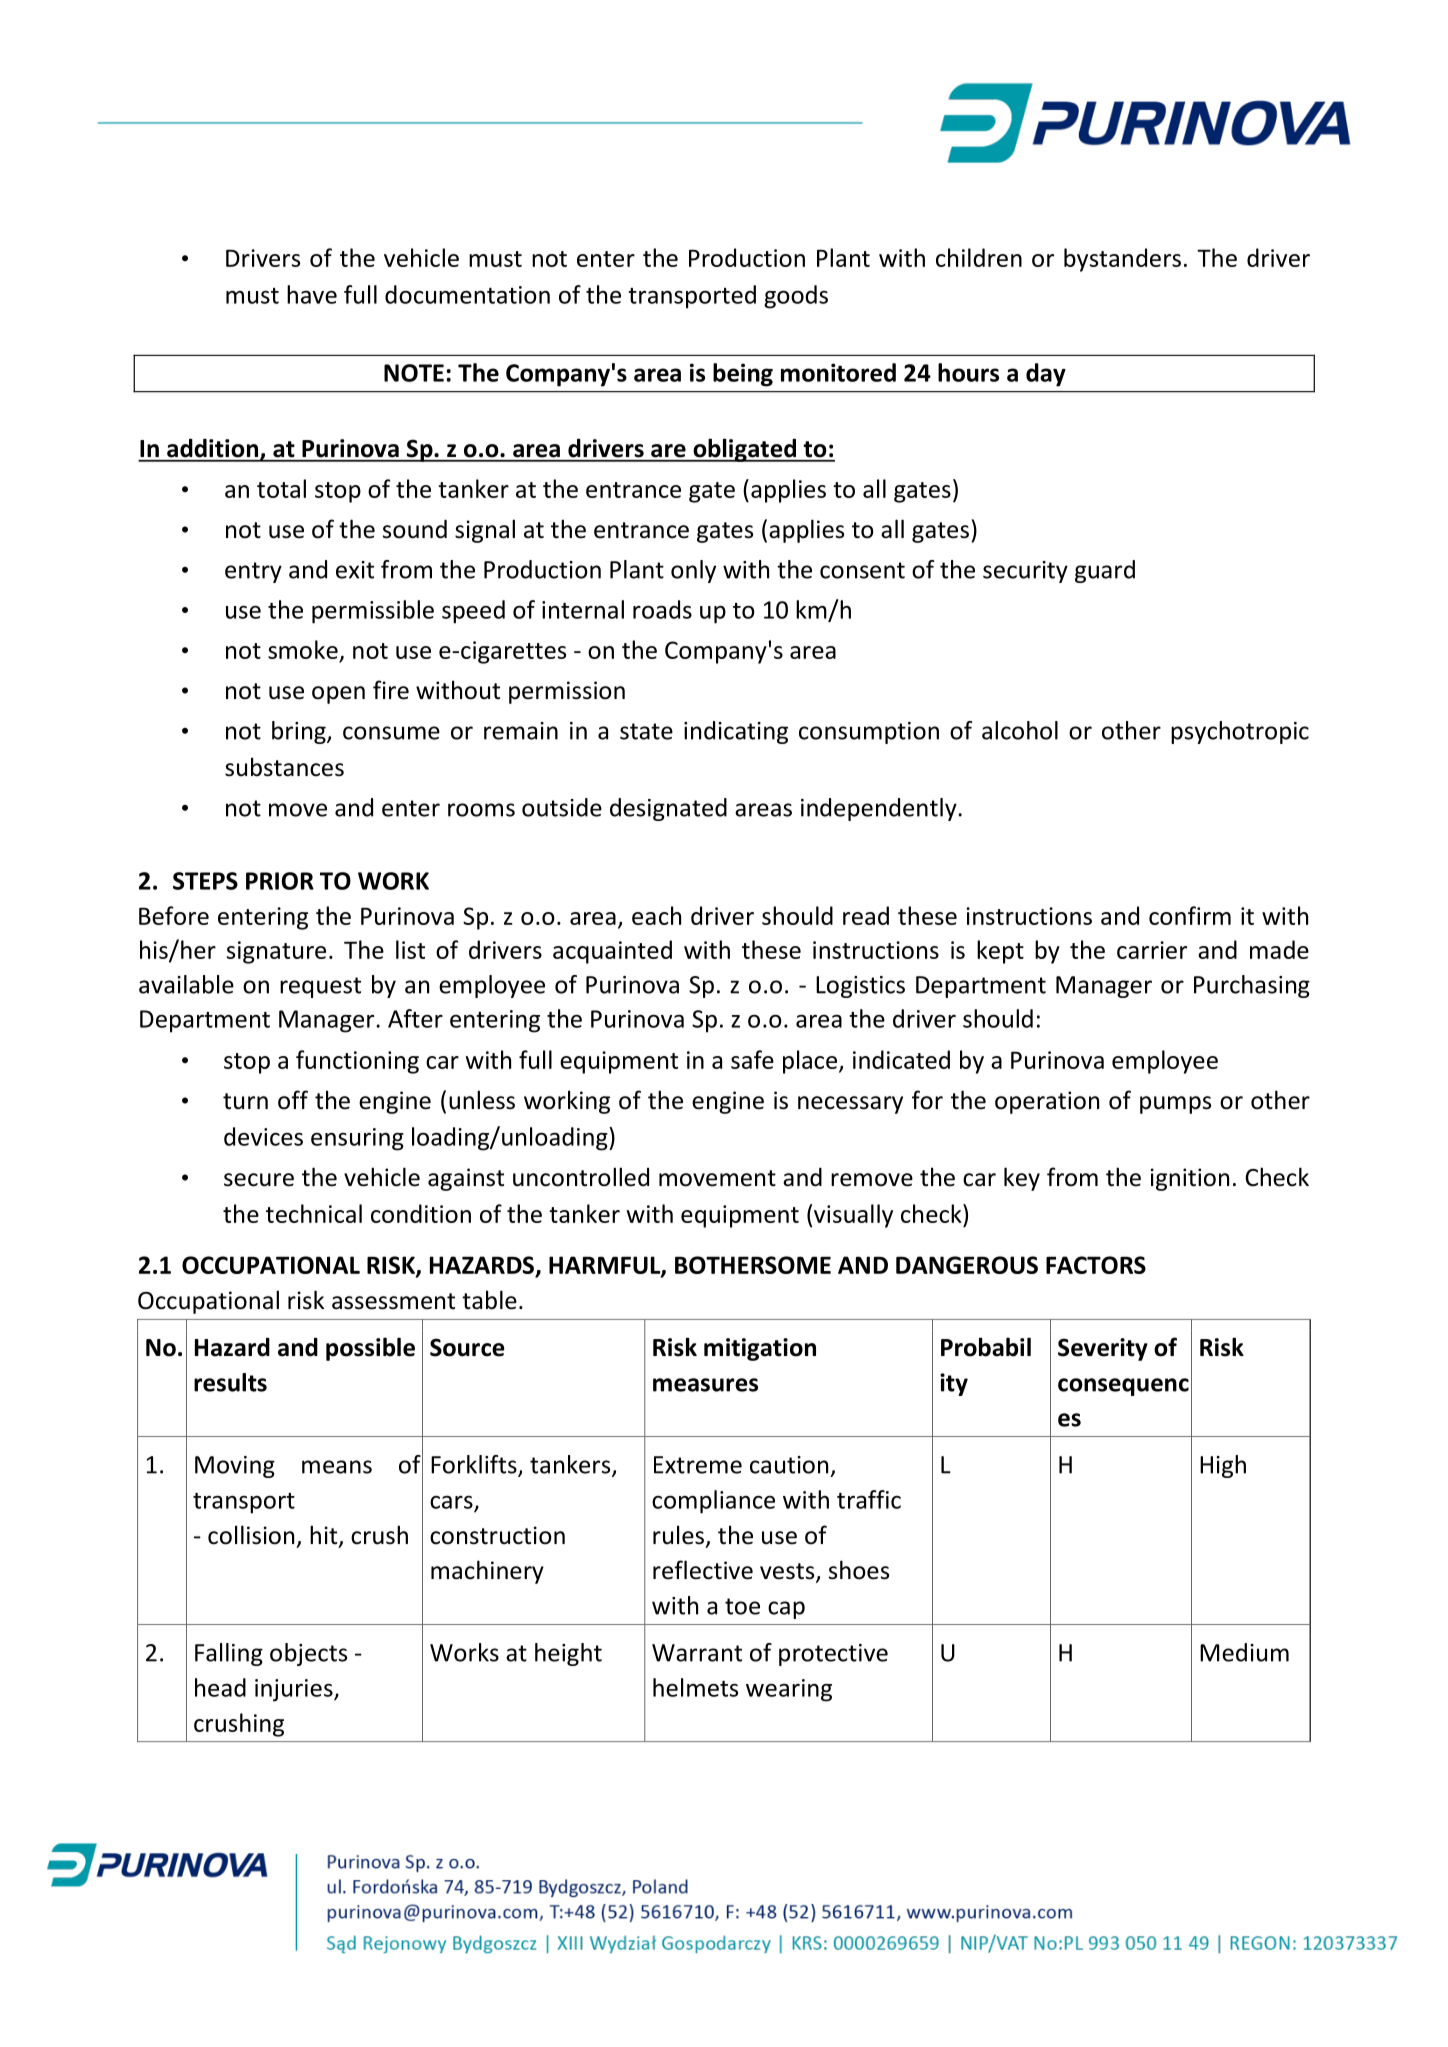 The width and height of the screenshot is (1448, 2047). What do you see at coordinates (1122, 260) in the screenshot?
I see `bystanders` at bounding box center [1122, 260].
